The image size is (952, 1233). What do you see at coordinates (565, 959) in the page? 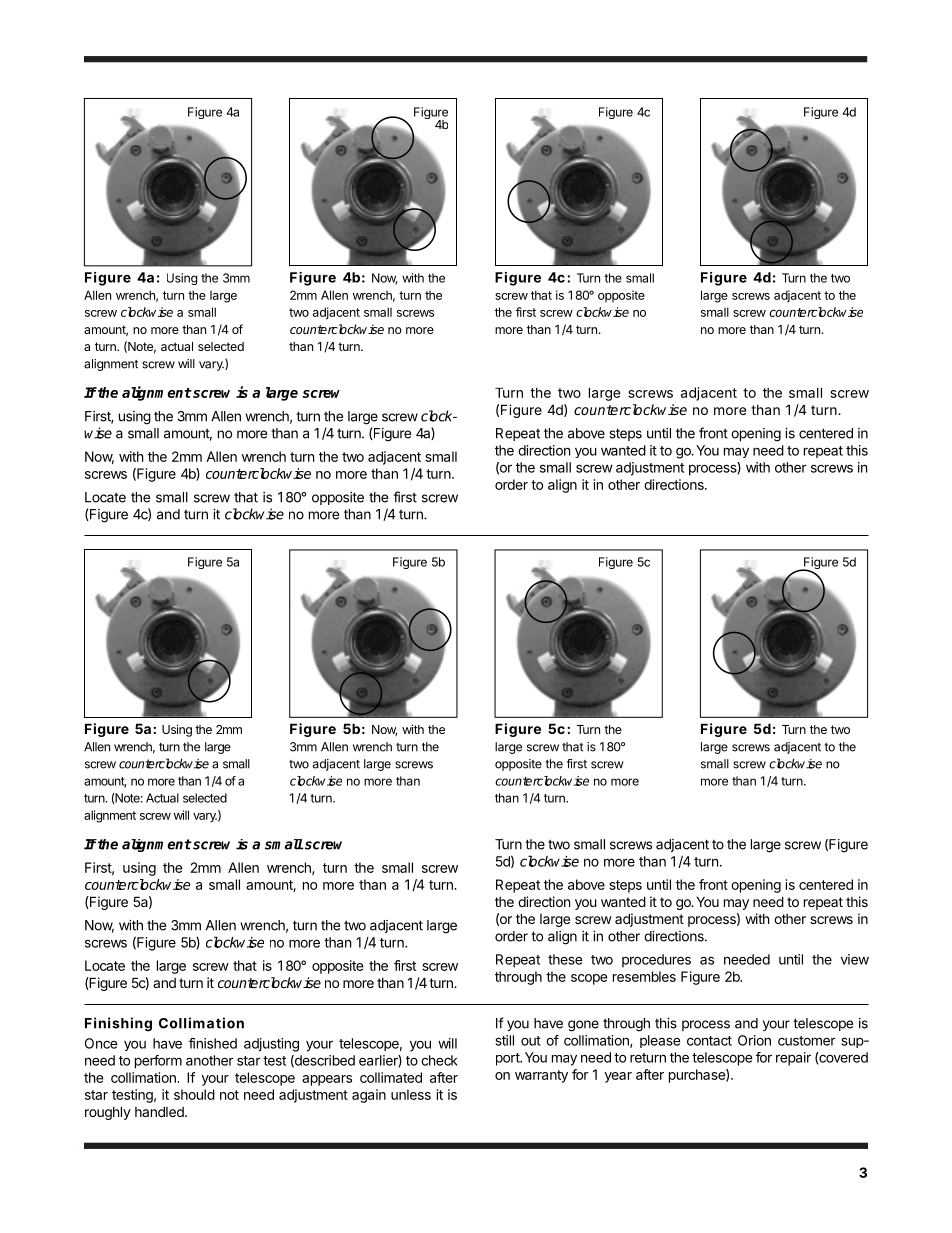
I see `these` at bounding box center [565, 959].
